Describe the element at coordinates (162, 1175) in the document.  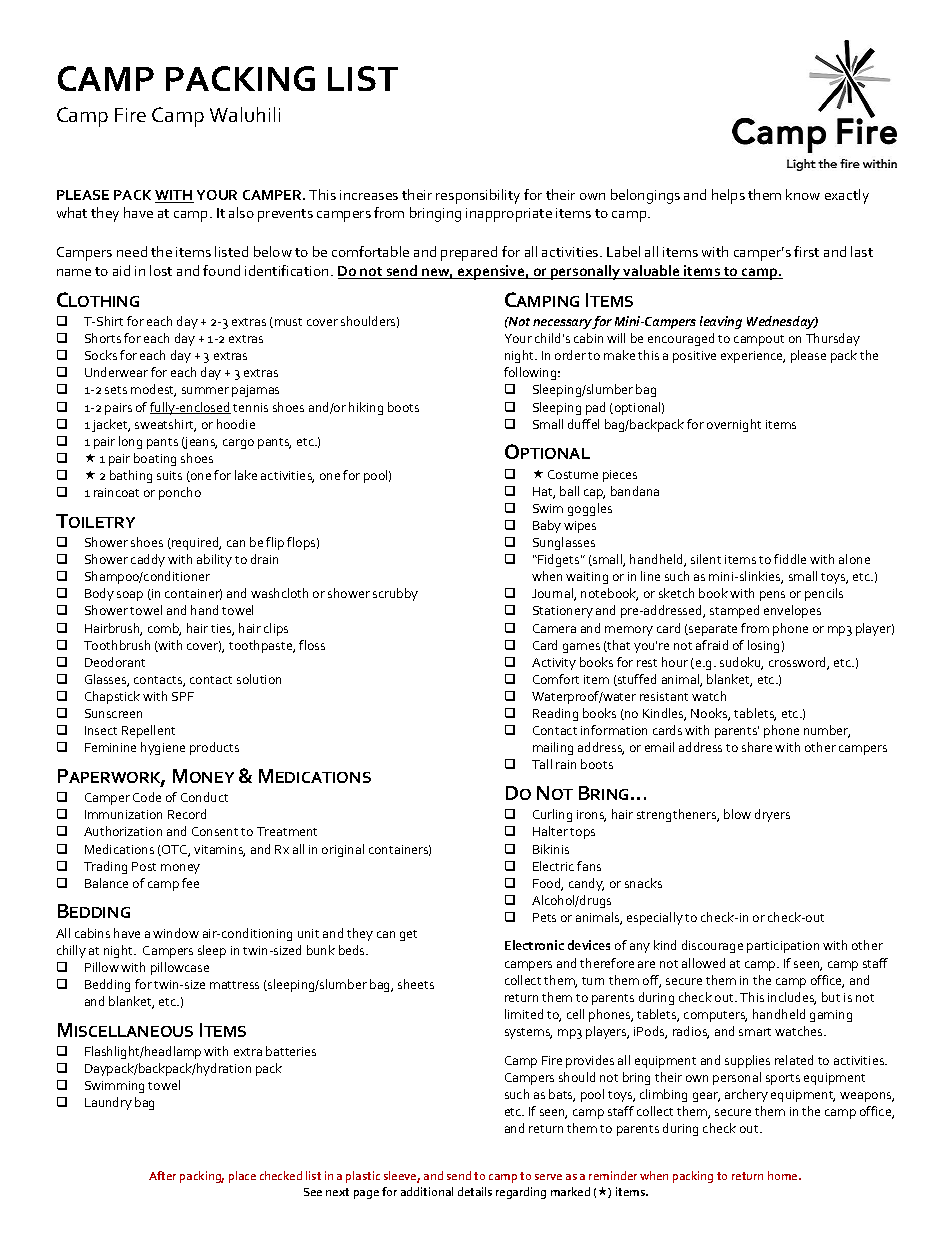
I see `After` at that location.
